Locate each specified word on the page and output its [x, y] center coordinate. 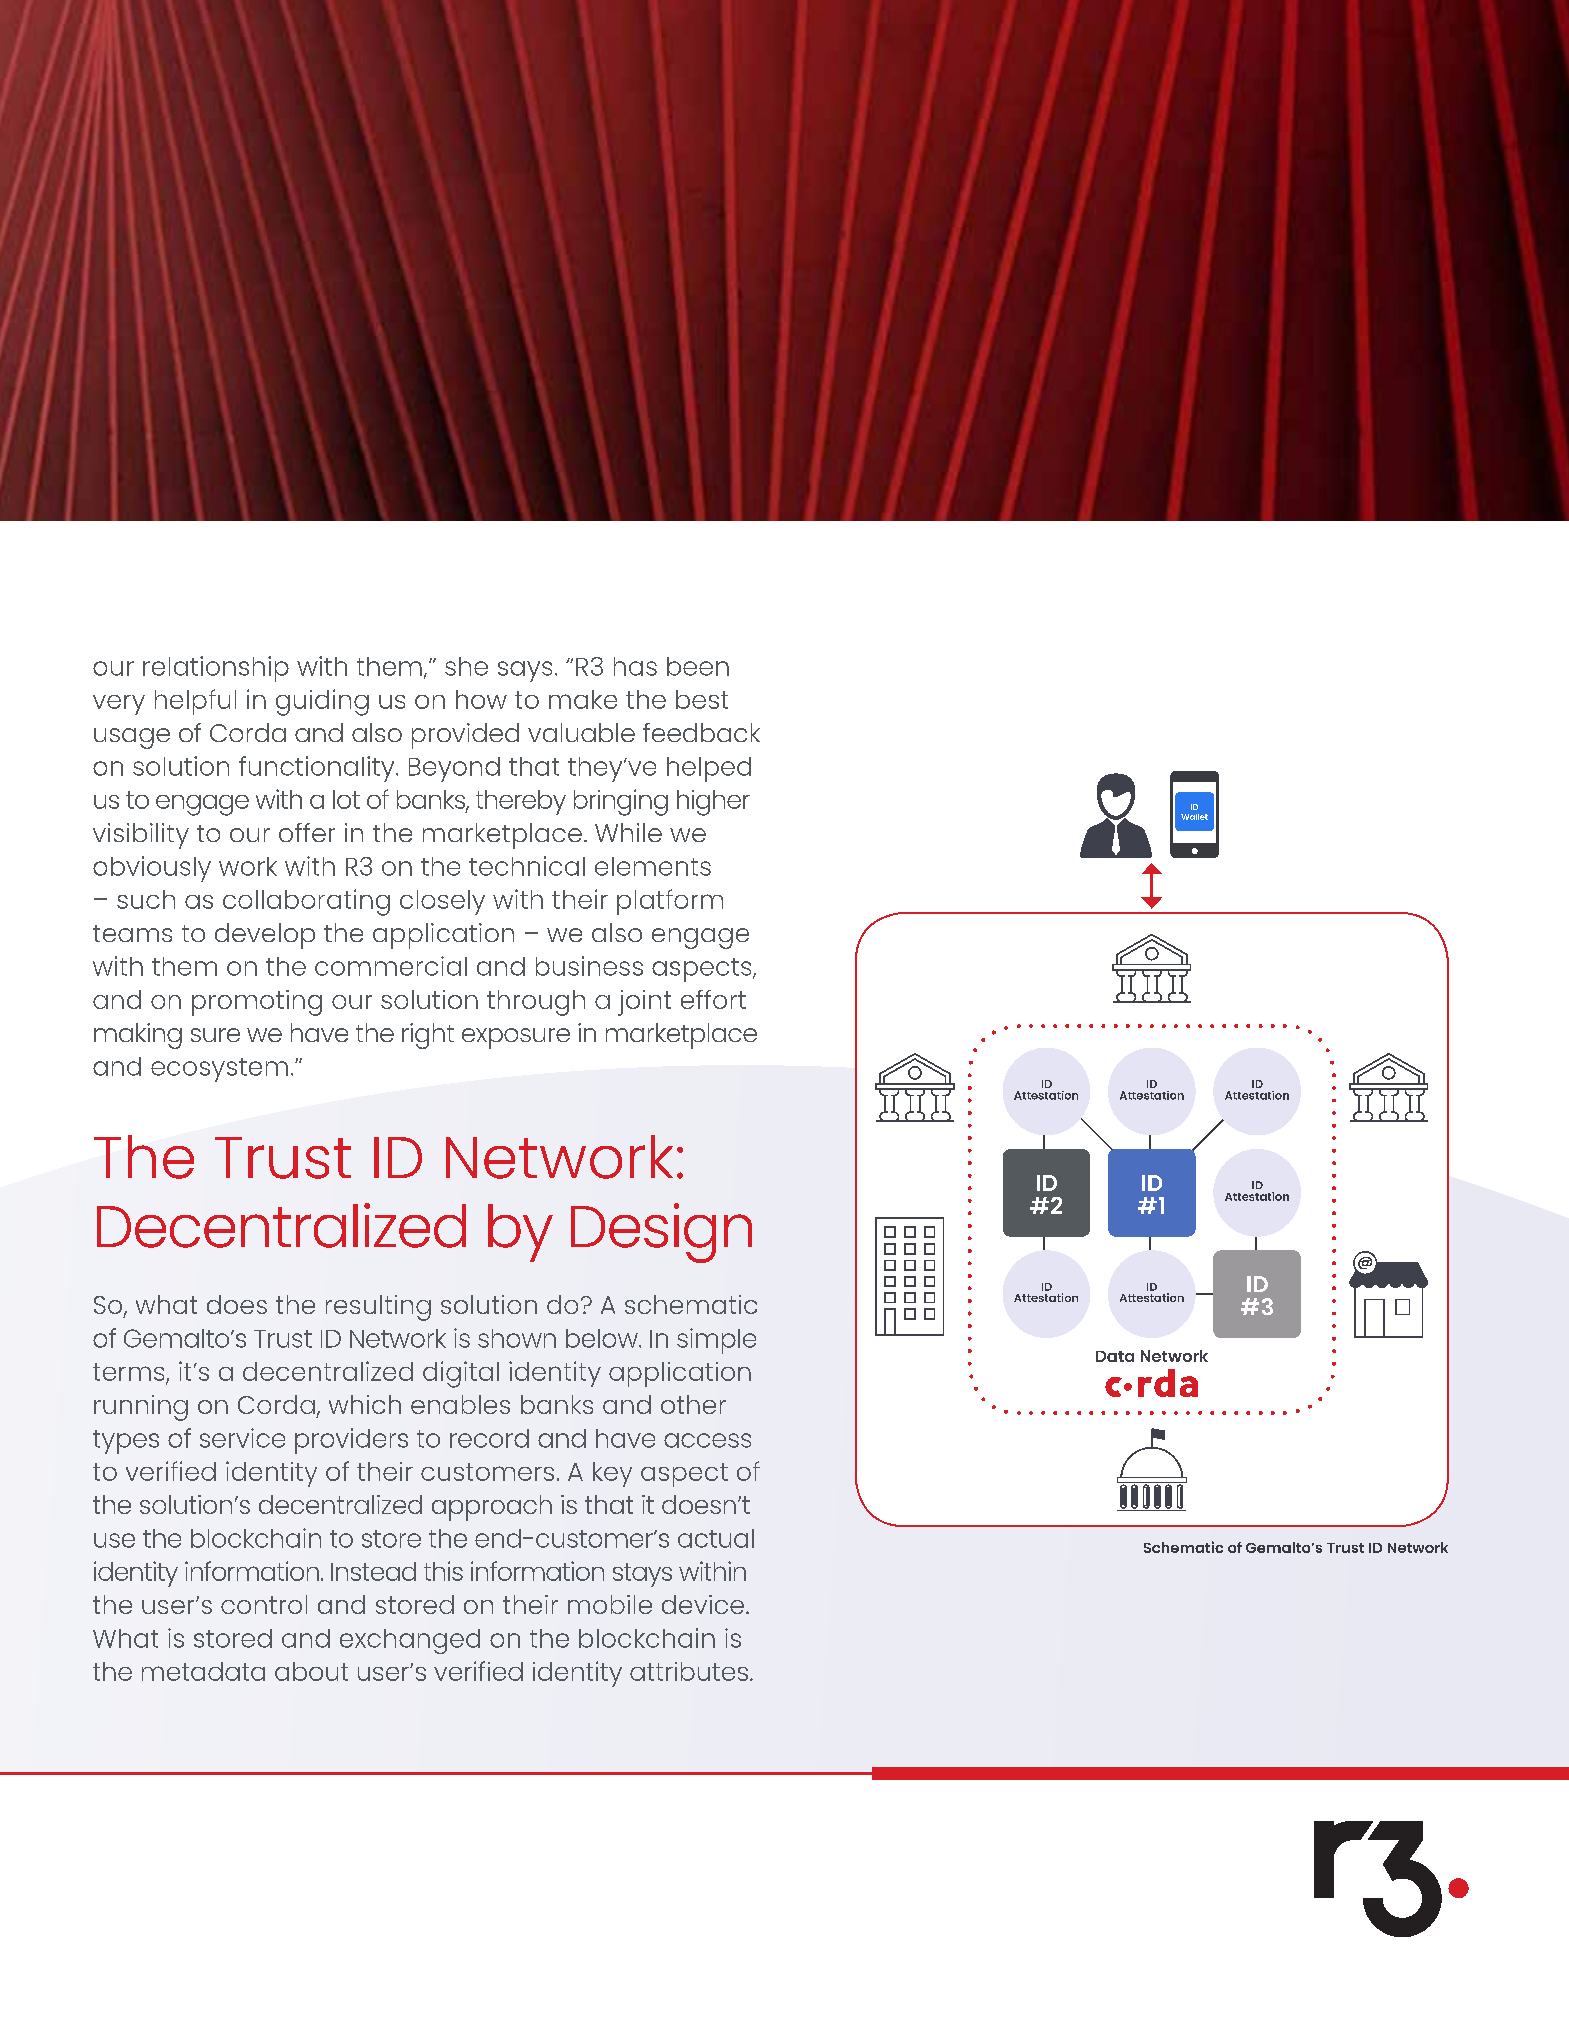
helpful [195, 702]
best [702, 699]
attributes [689, 1671]
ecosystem [219, 1070]
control [264, 1604]
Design [661, 1233]
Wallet [1194, 817]
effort [713, 999]
